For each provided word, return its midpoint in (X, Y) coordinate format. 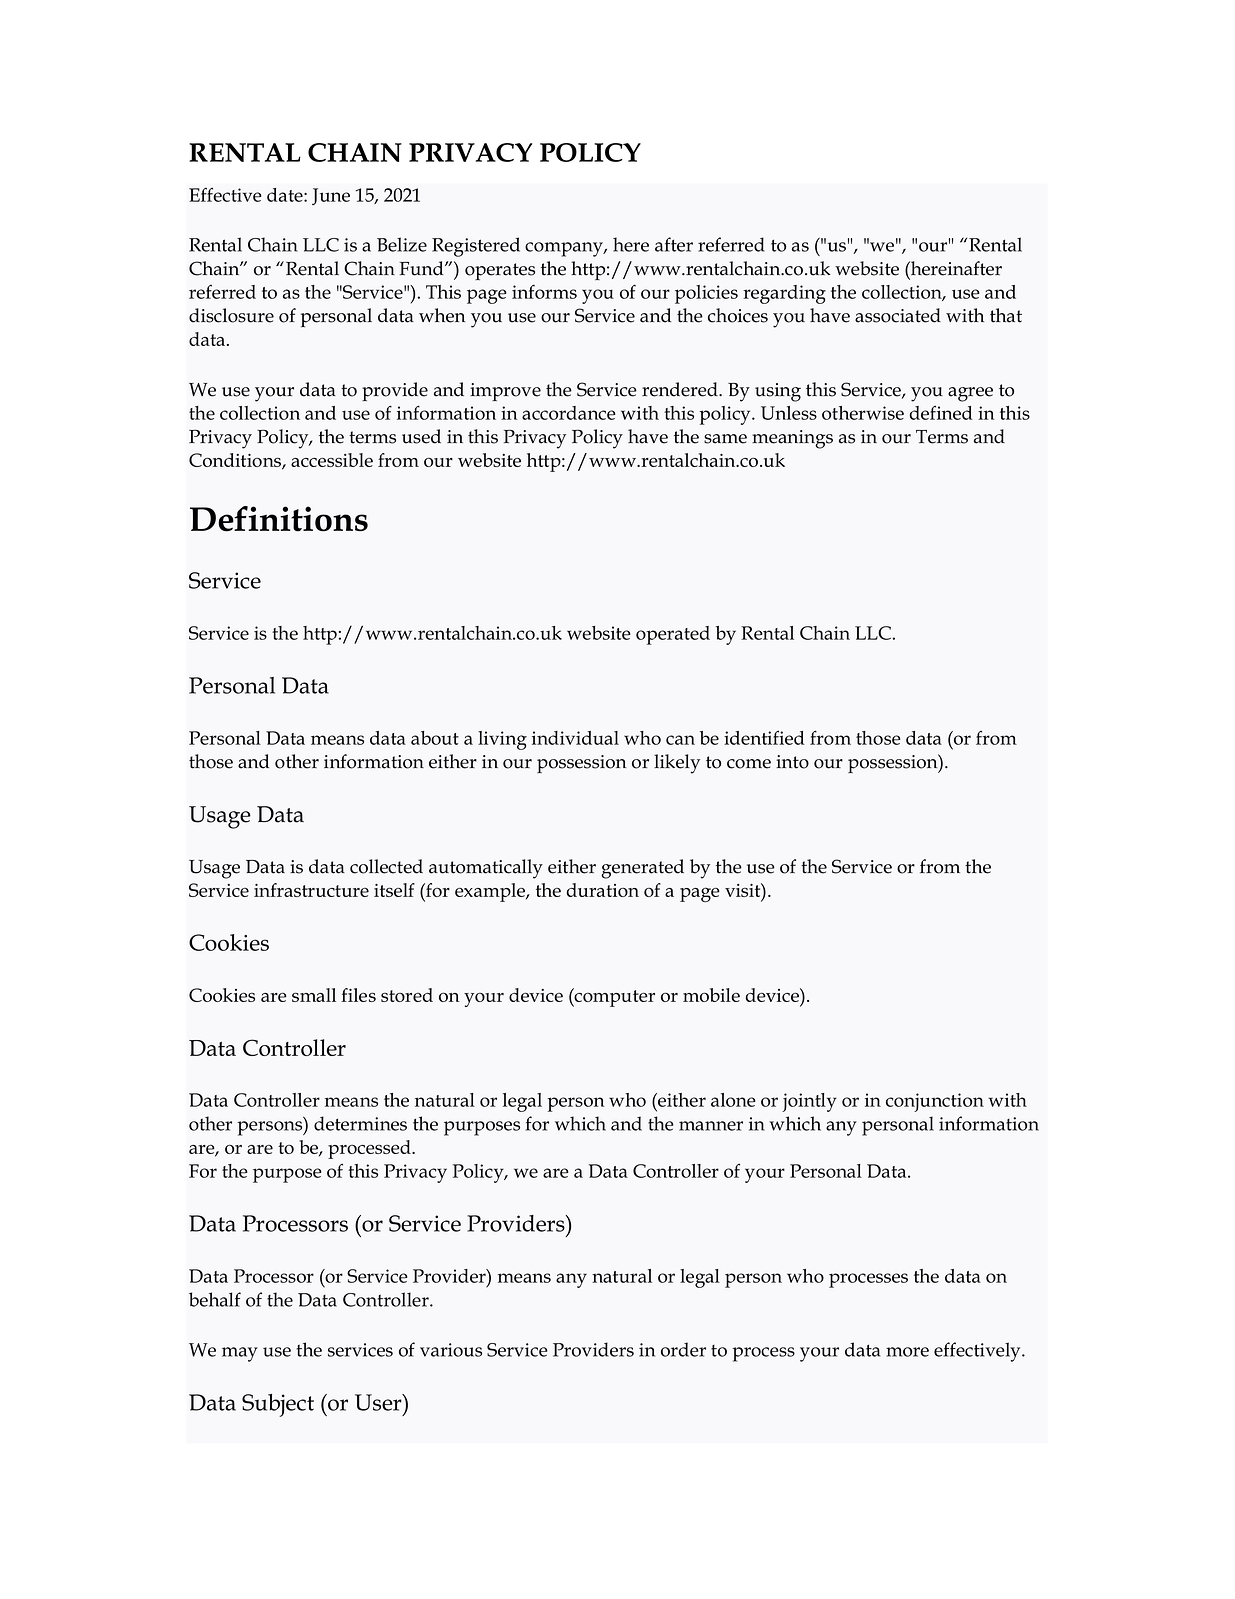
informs (544, 291)
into (792, 762)
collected (386, 866)
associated (898, 315)
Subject (278, 1405)
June (331, 196)
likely (677, 764)
